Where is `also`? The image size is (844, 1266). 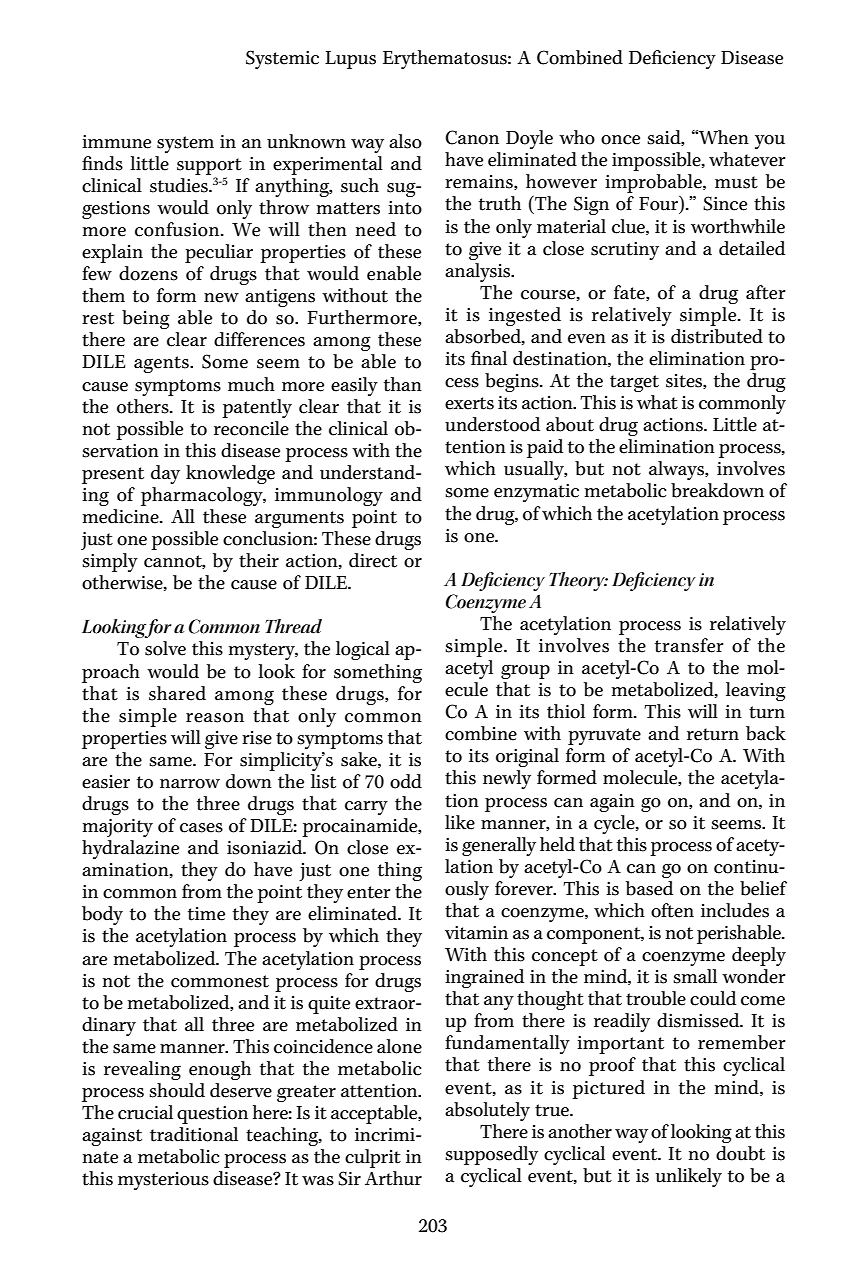
also is located at coordinates (405, 141).
